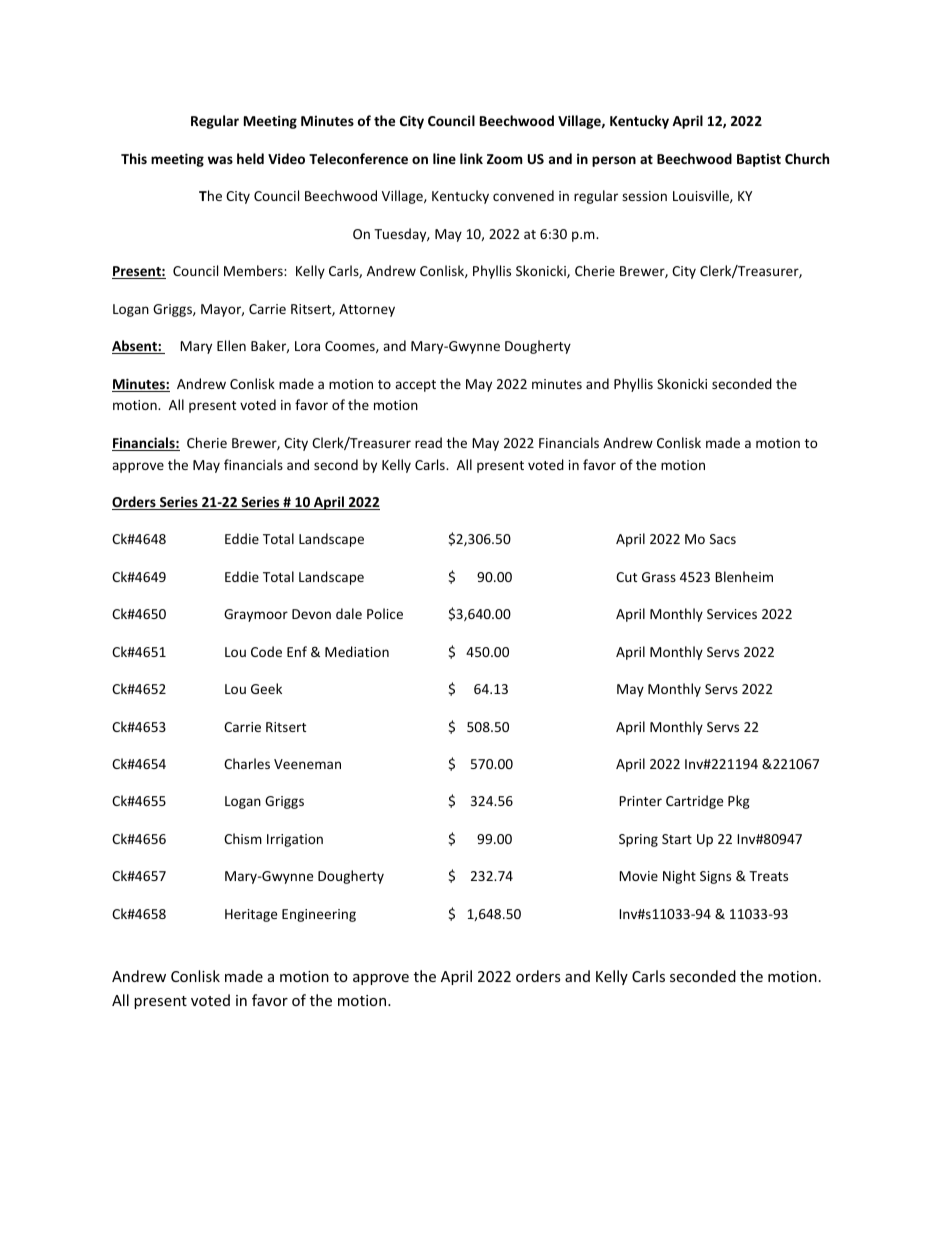  Describe the element at coordinates (428, 442) in the screenshot. I see `read` at that location.
